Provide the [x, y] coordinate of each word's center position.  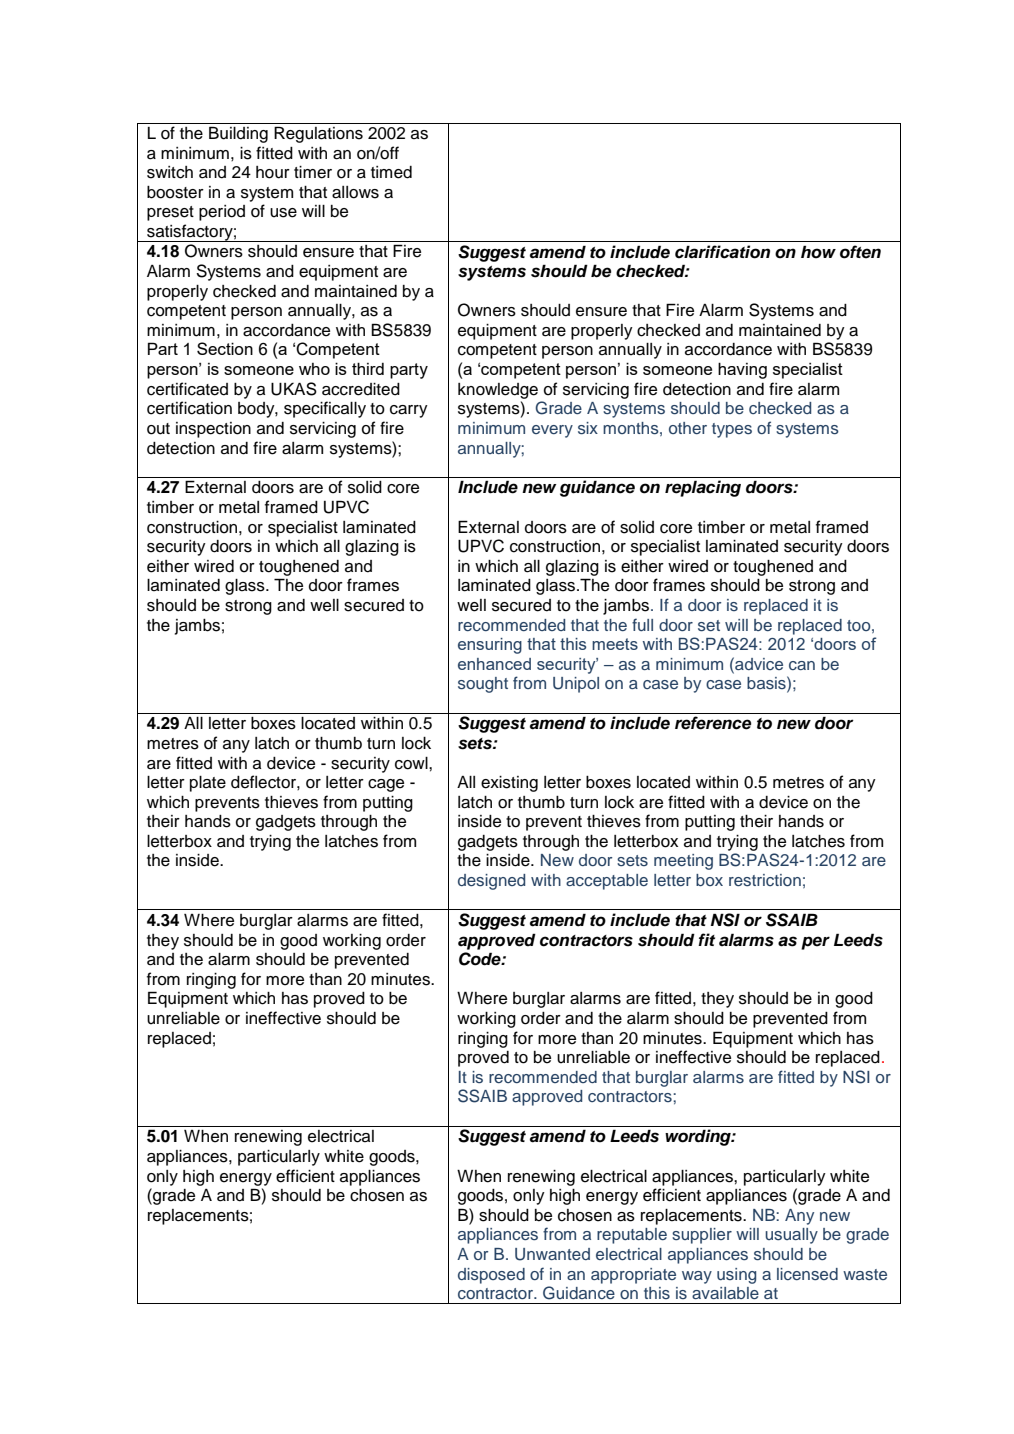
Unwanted [552, 1254]
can [802, 665]
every [552, 431]
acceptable [607, 882]
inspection [213, 430]
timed [391, 172]
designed [491, 882]
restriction [765, 880]
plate [208, 784]
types [732, 430]
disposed [491, 1276]
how [818, 252]
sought [483, 685]
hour [273, 172]
